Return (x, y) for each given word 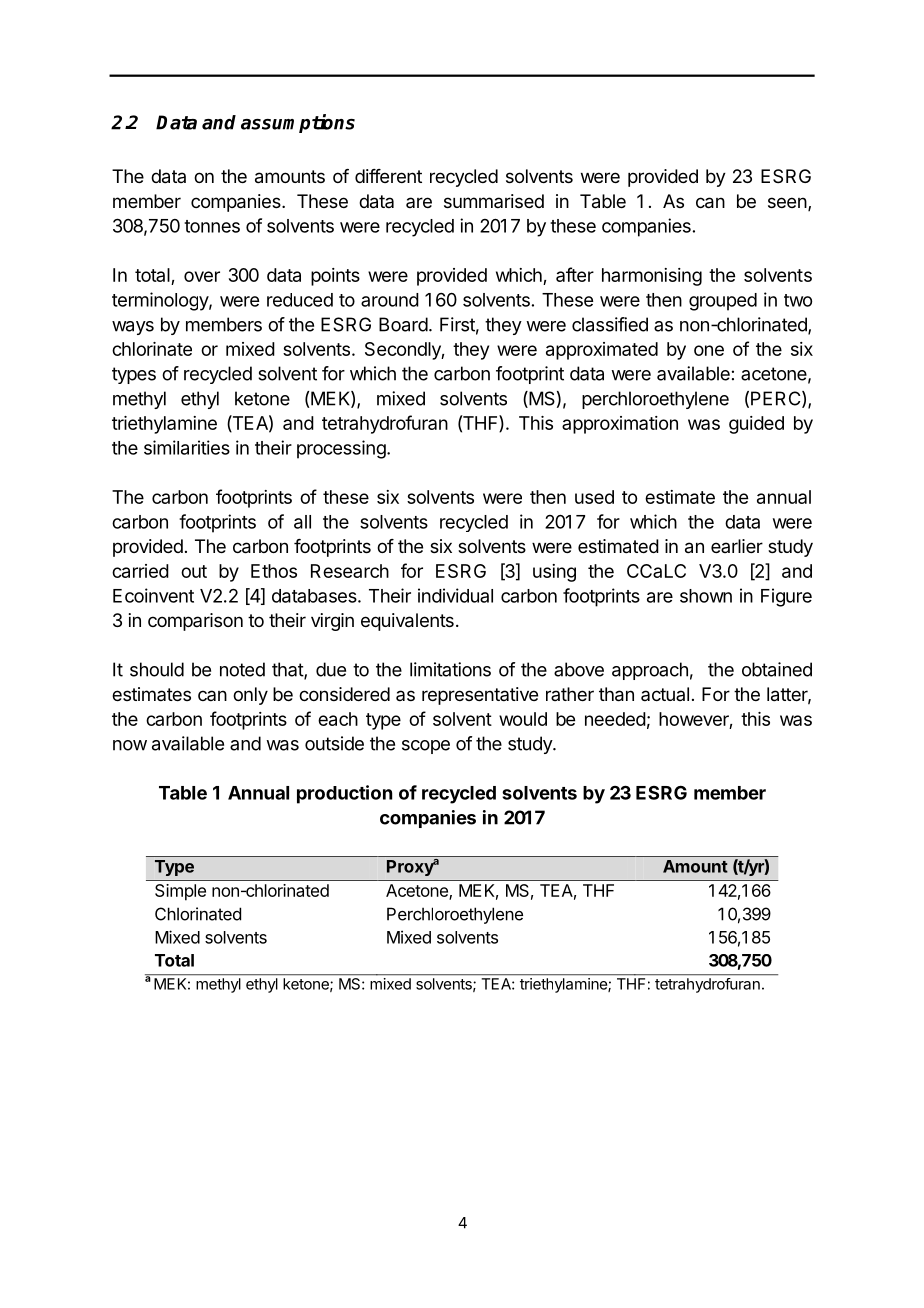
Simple (180, 892)
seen (787, 202)
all (302, 522)
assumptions (298, 123)
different (388, 176)
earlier (737, 546)
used (594, 497)
